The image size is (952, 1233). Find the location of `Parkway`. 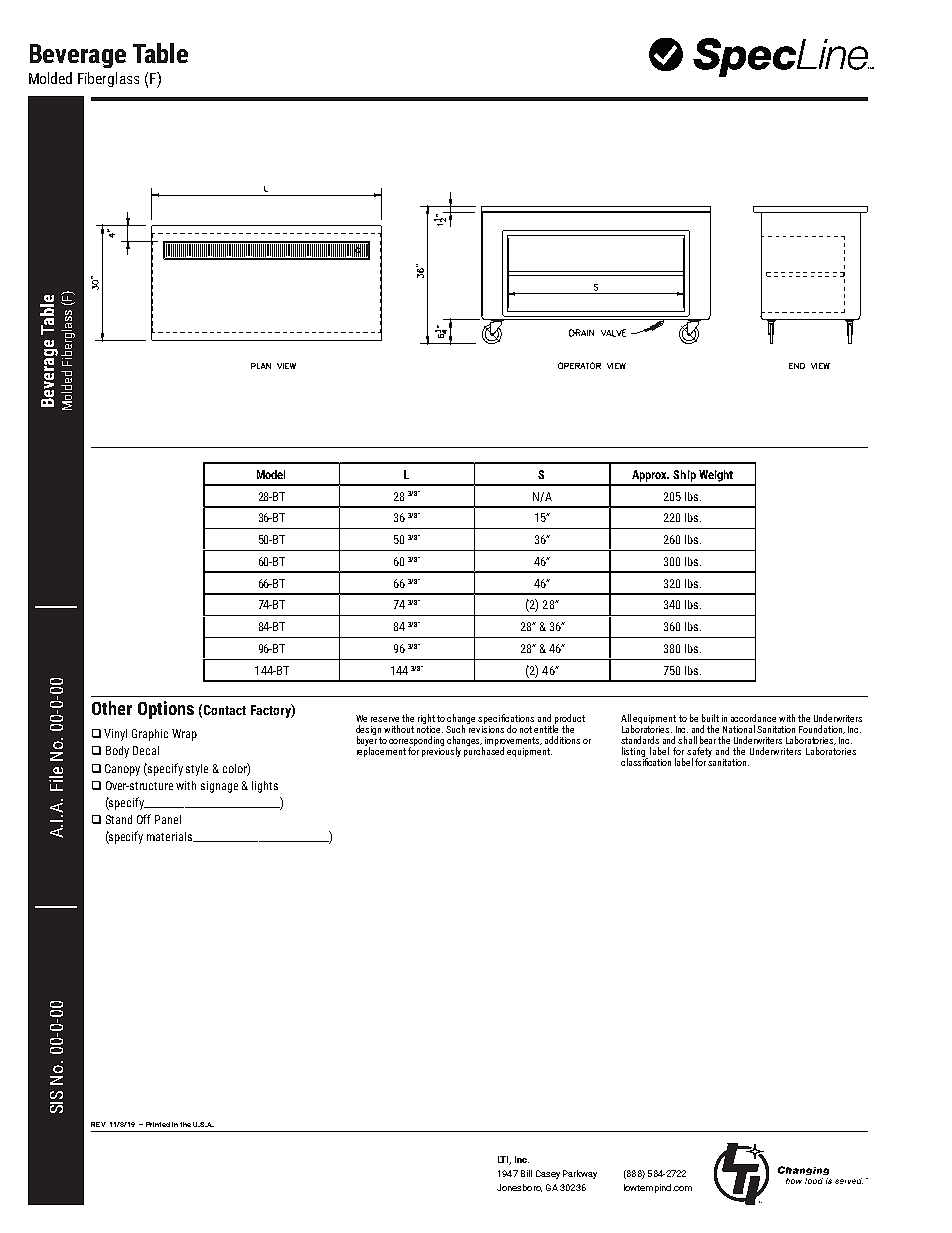

Parkway is located at coordinates (580, 1174).
